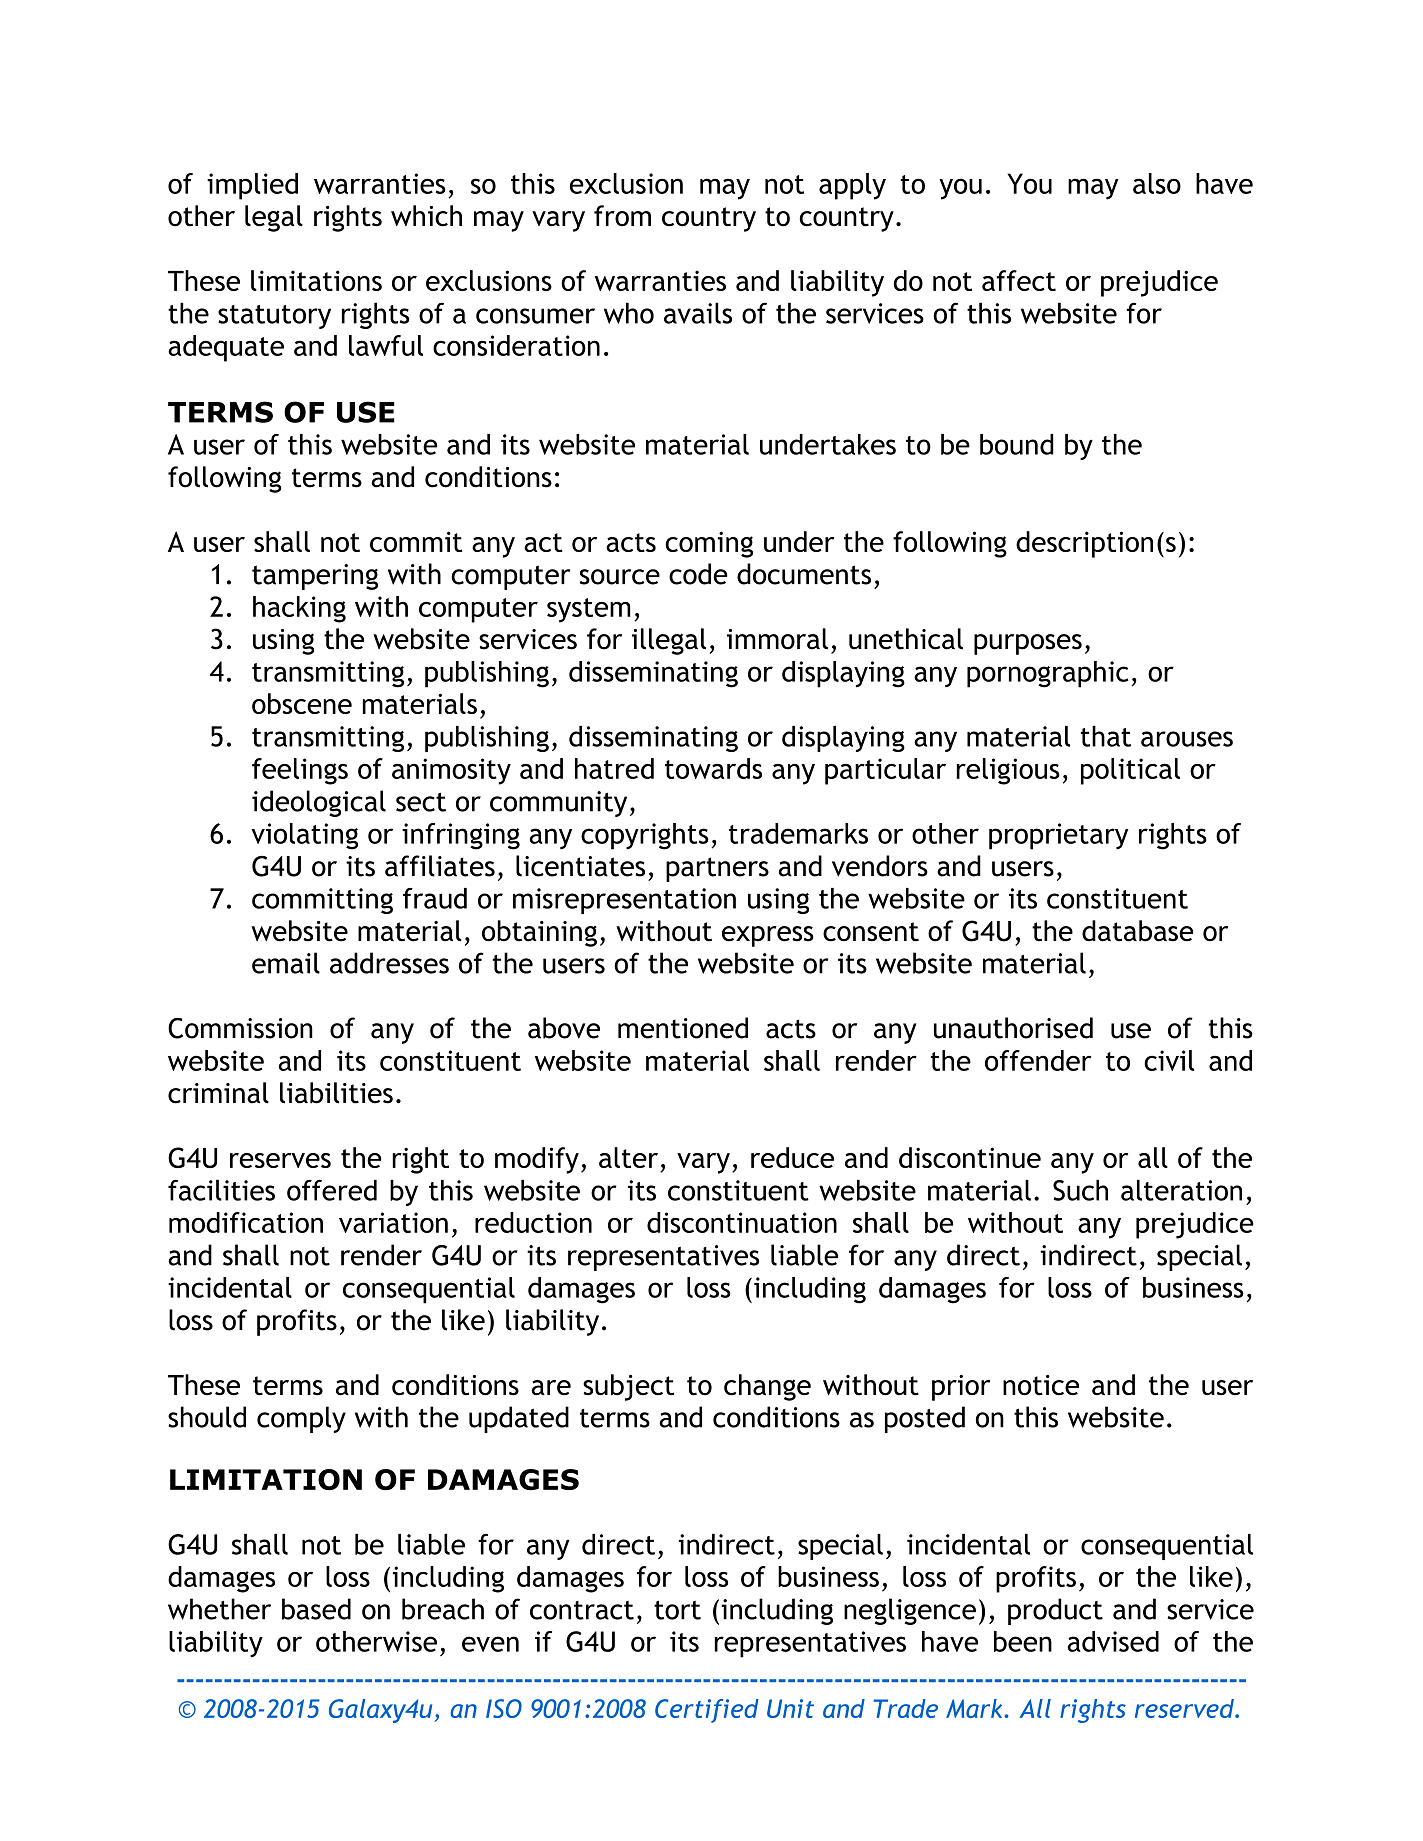 This screenshot has width=1423, height=1841. Describe the element at coordinates (628, 1387) in the screenshot. I see `subject` at that location.
